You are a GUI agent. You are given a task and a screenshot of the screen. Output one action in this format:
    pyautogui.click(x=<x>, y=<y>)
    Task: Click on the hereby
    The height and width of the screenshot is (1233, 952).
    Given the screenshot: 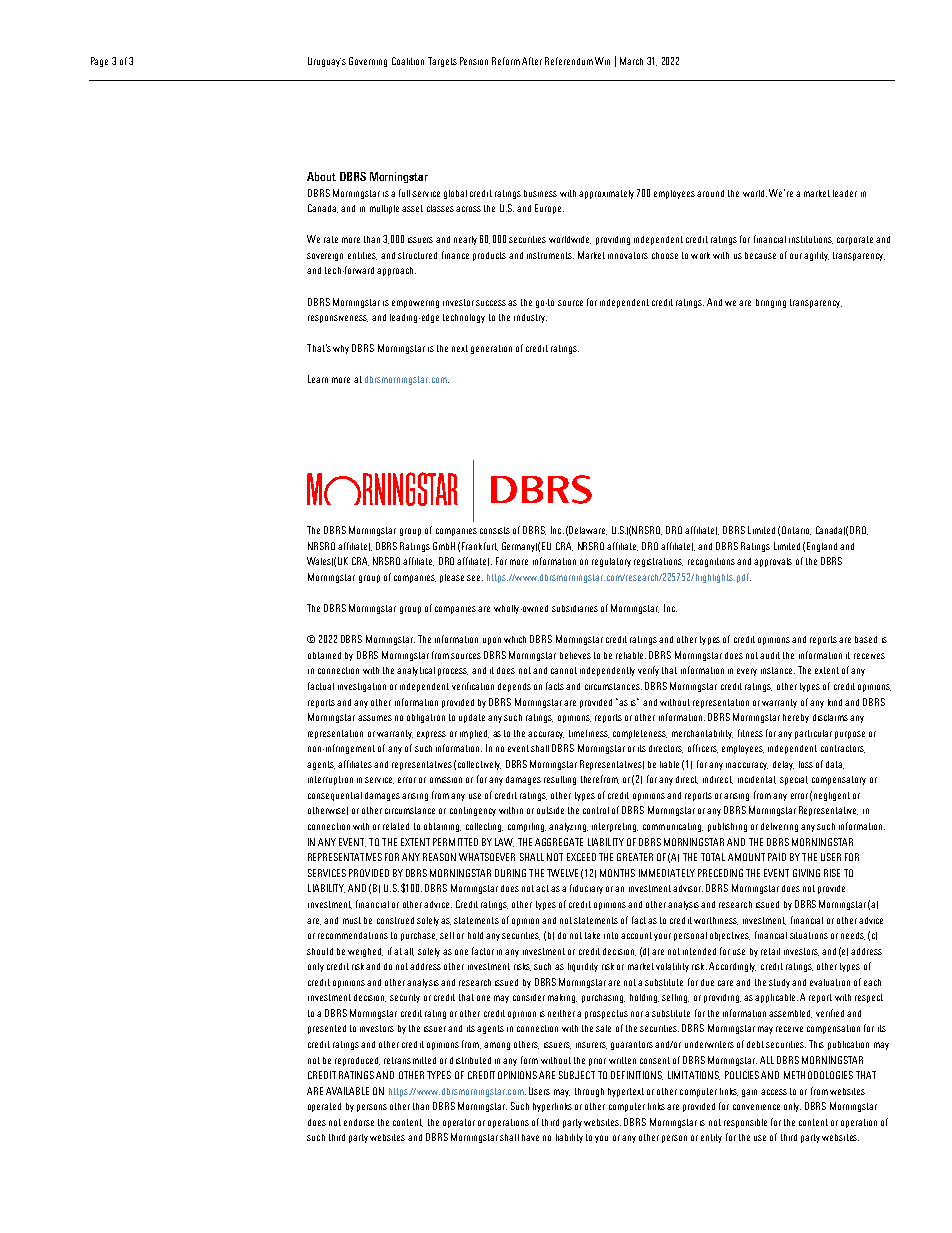 What is the action you would take?
    pyautogui.click(x=796, y=718)
